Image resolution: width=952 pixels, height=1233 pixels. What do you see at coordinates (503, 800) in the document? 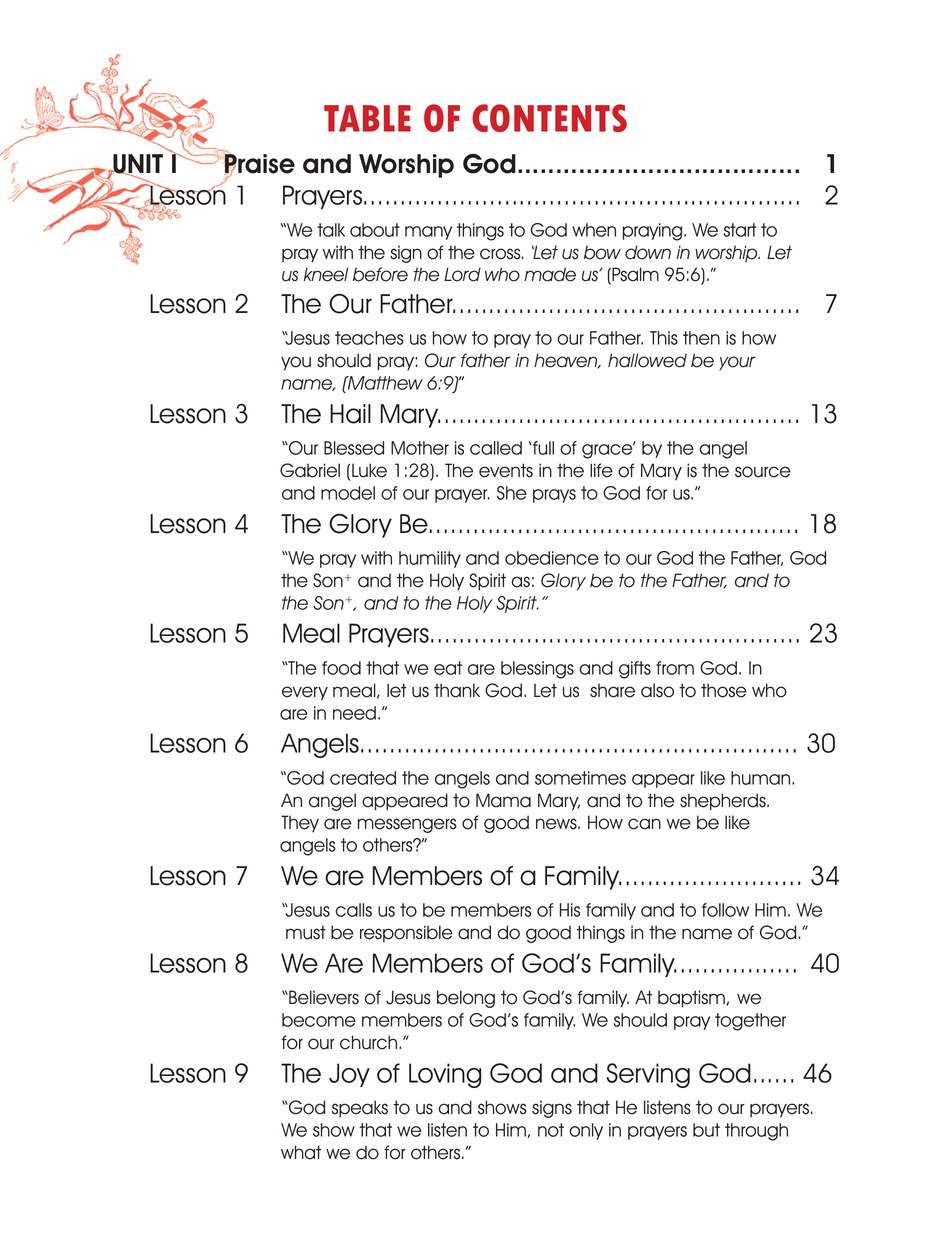
I see `Mama` at bounding box center [503, 800].
